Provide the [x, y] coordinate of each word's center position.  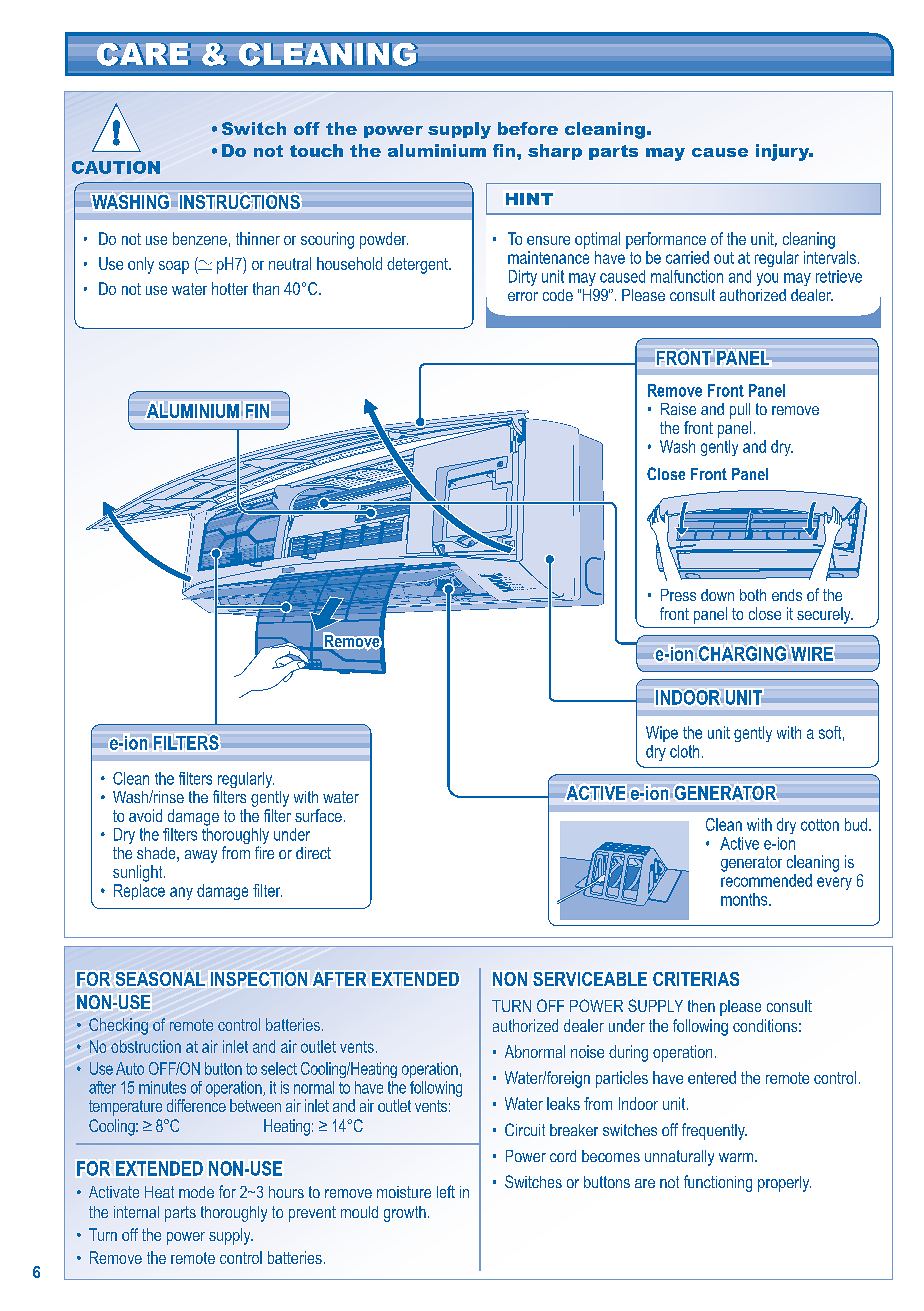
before [528, 128]
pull [740, 411]
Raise [678, 409]
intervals [830, 257]
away [201, 856]
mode [196, 1192]
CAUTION [116, 167]
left [446, 1191]
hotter [230, 288]
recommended [766, 880]
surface [318, 815]
